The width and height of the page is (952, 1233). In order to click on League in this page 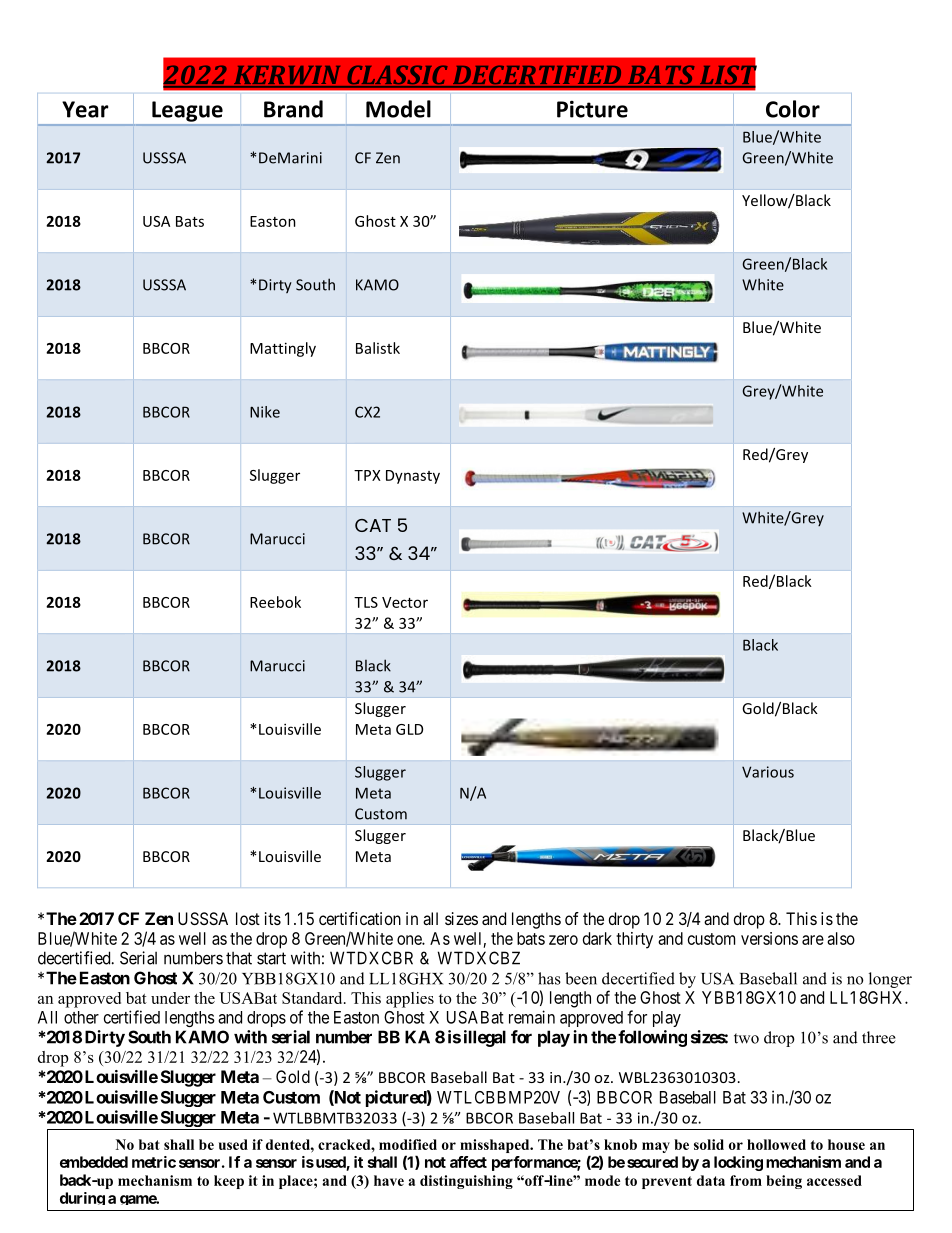, I will do `click(187, 111)`.
